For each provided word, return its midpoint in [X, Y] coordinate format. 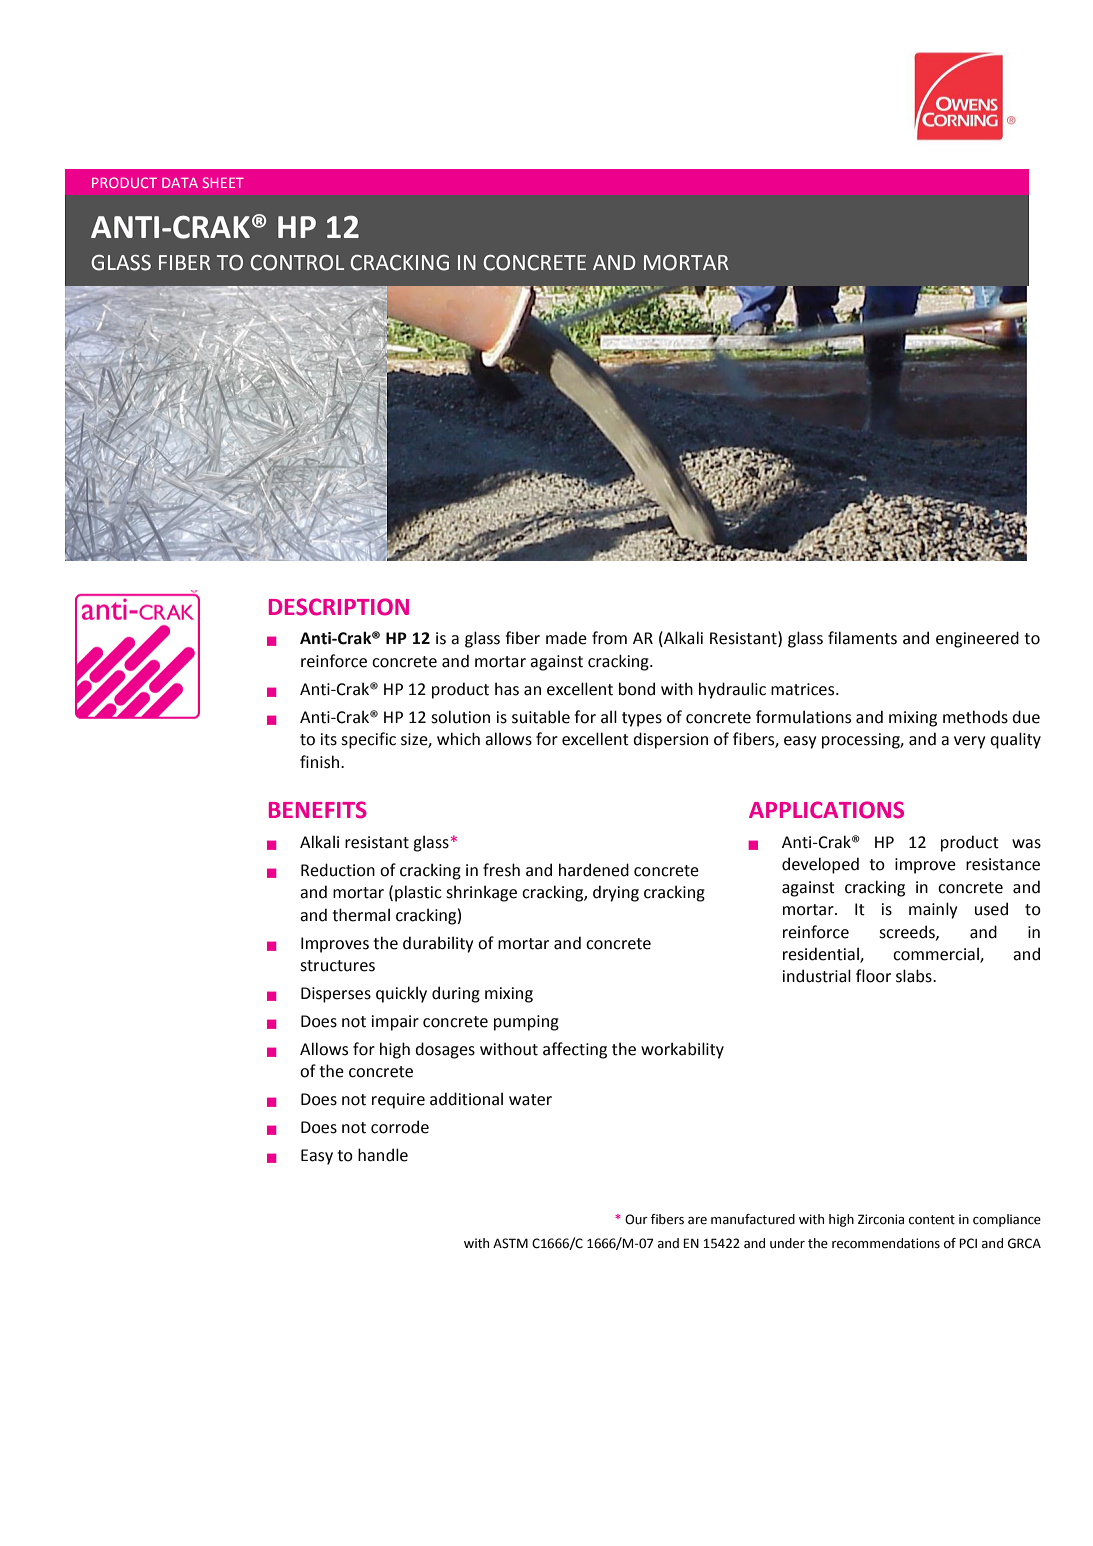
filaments [862, 638]
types [642, 719]
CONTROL [297, 263]
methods [975, 717]
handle [383, 1155]
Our [636, 1219]
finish [319, 762]
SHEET [223, 182]
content [932, 1220]
